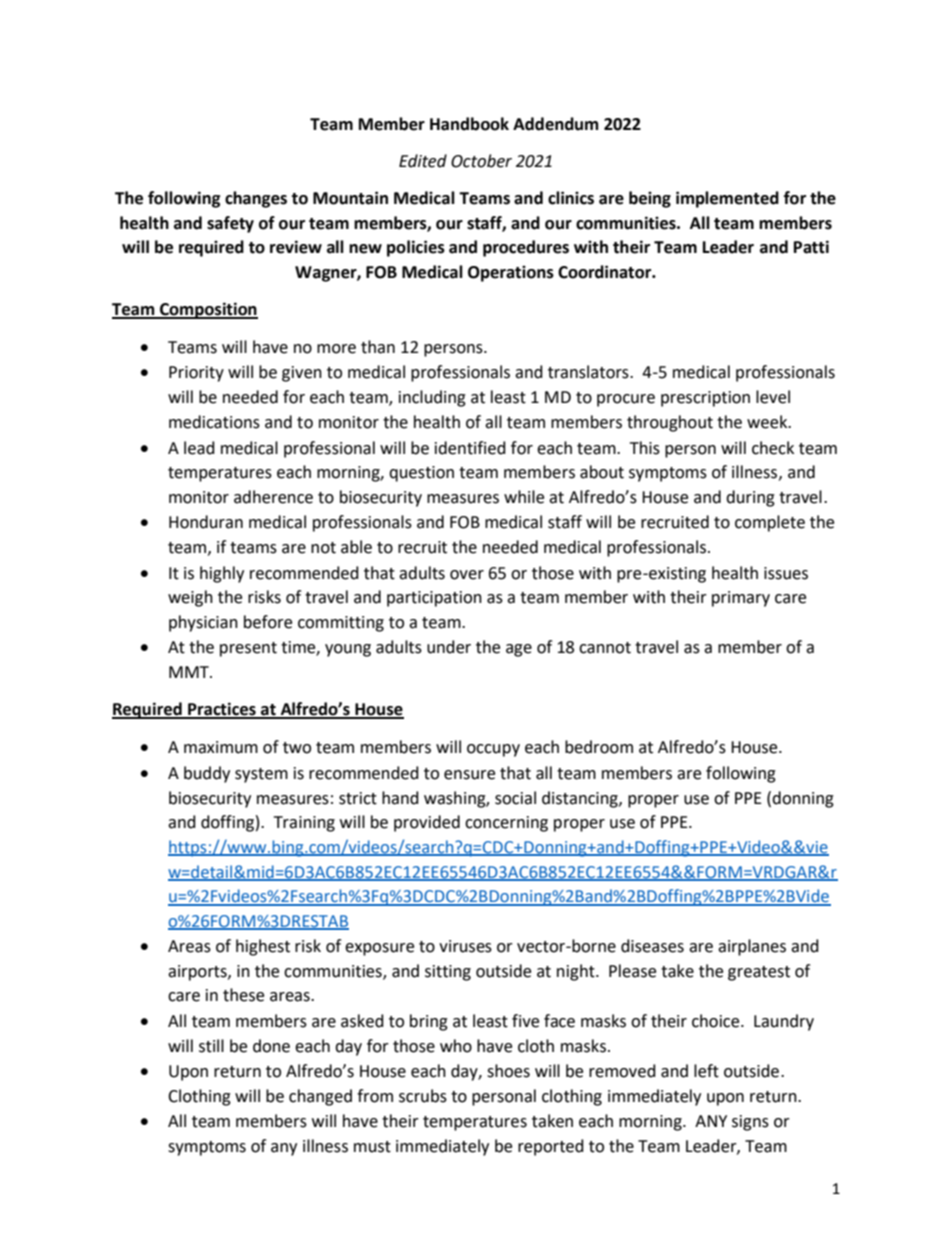  I want to click on October, so click(481, 161).
